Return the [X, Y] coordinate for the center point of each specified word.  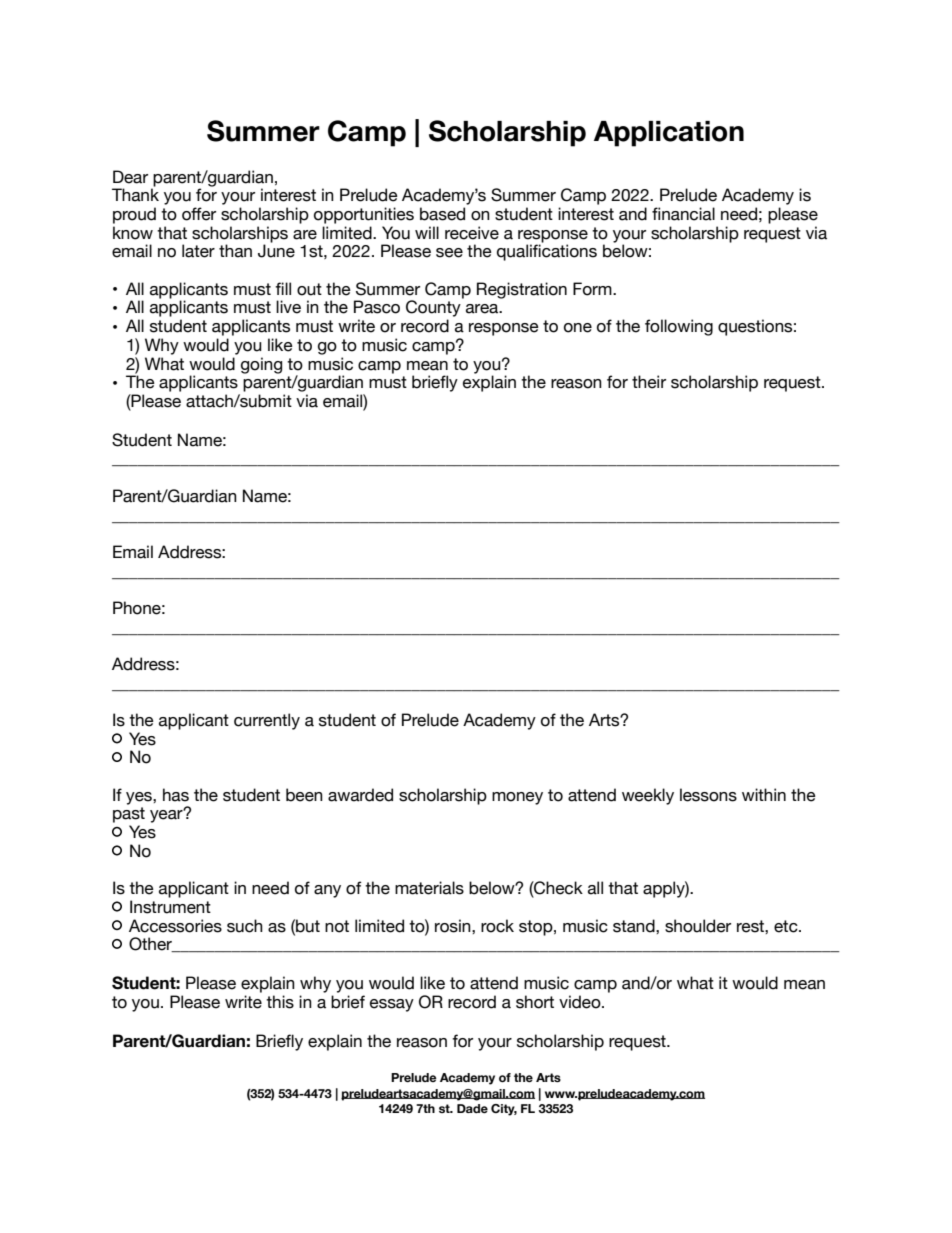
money [517, 798]
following [679, 327]
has [176, 795]
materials [429, 888]
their [649, 382]
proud [134, 215]
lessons [708, 795]
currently [267, 721]
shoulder [698, 926]
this [280, 1002]
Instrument [170, 907]
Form [593, 289]
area [483, 309]
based [442, 214]
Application [669, 134]
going [261, 365]
